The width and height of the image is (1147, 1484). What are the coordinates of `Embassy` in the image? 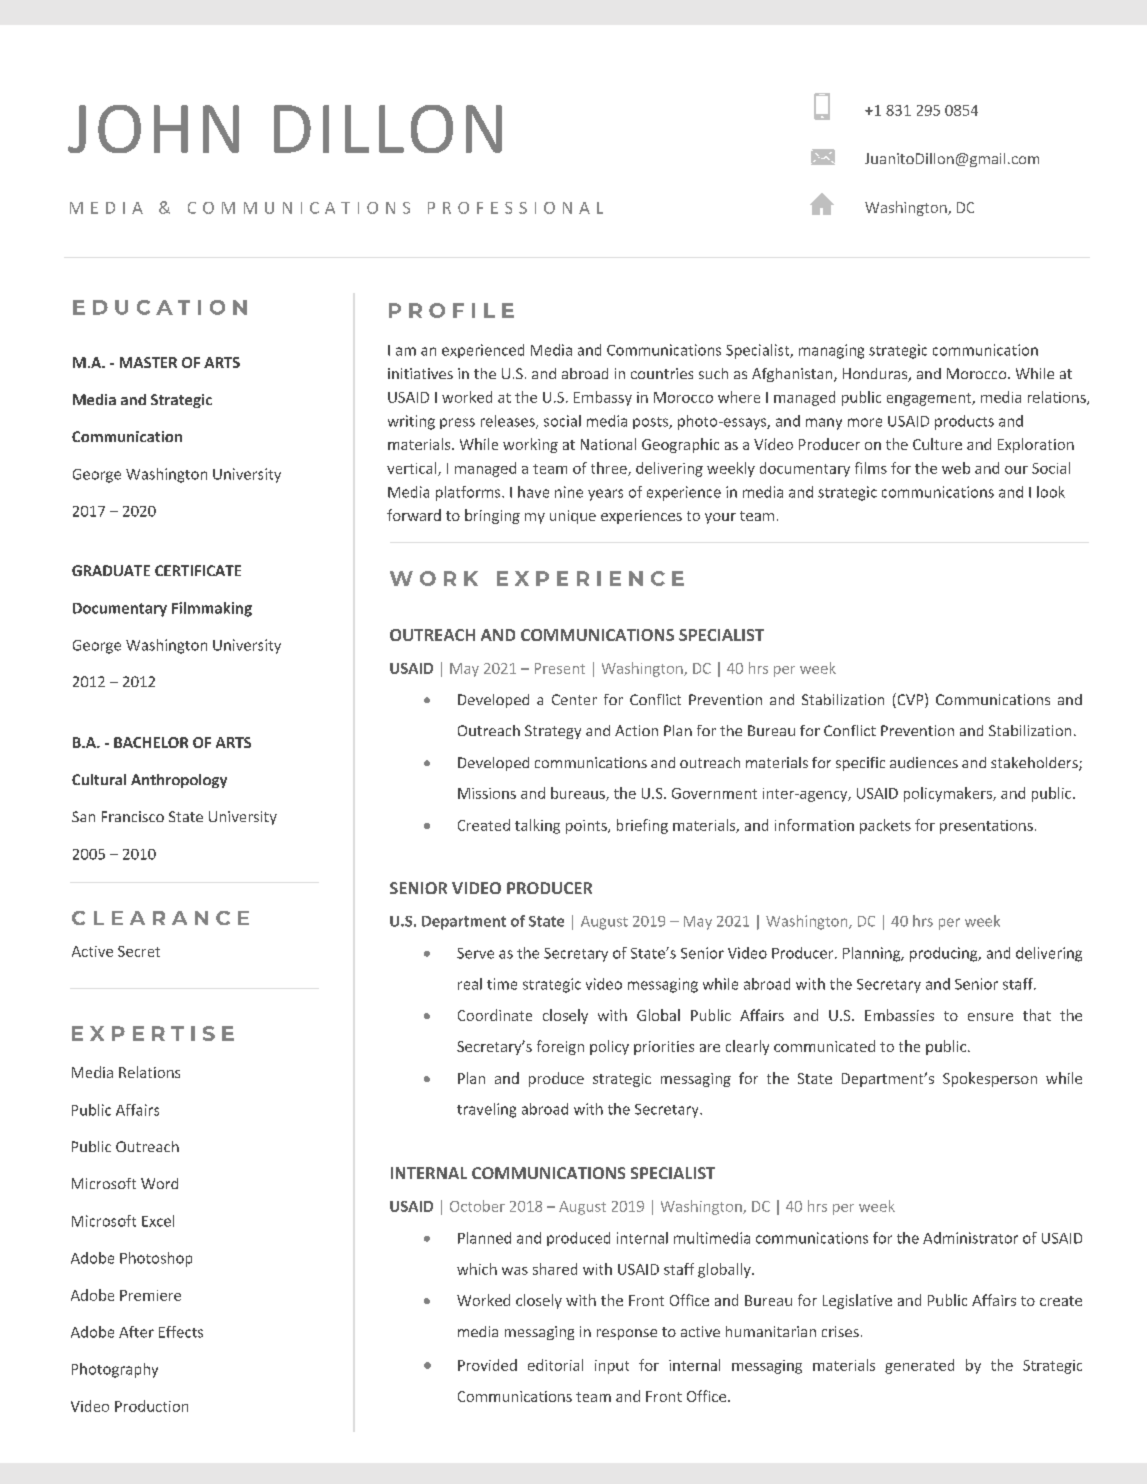 It's located at (603, 398).
